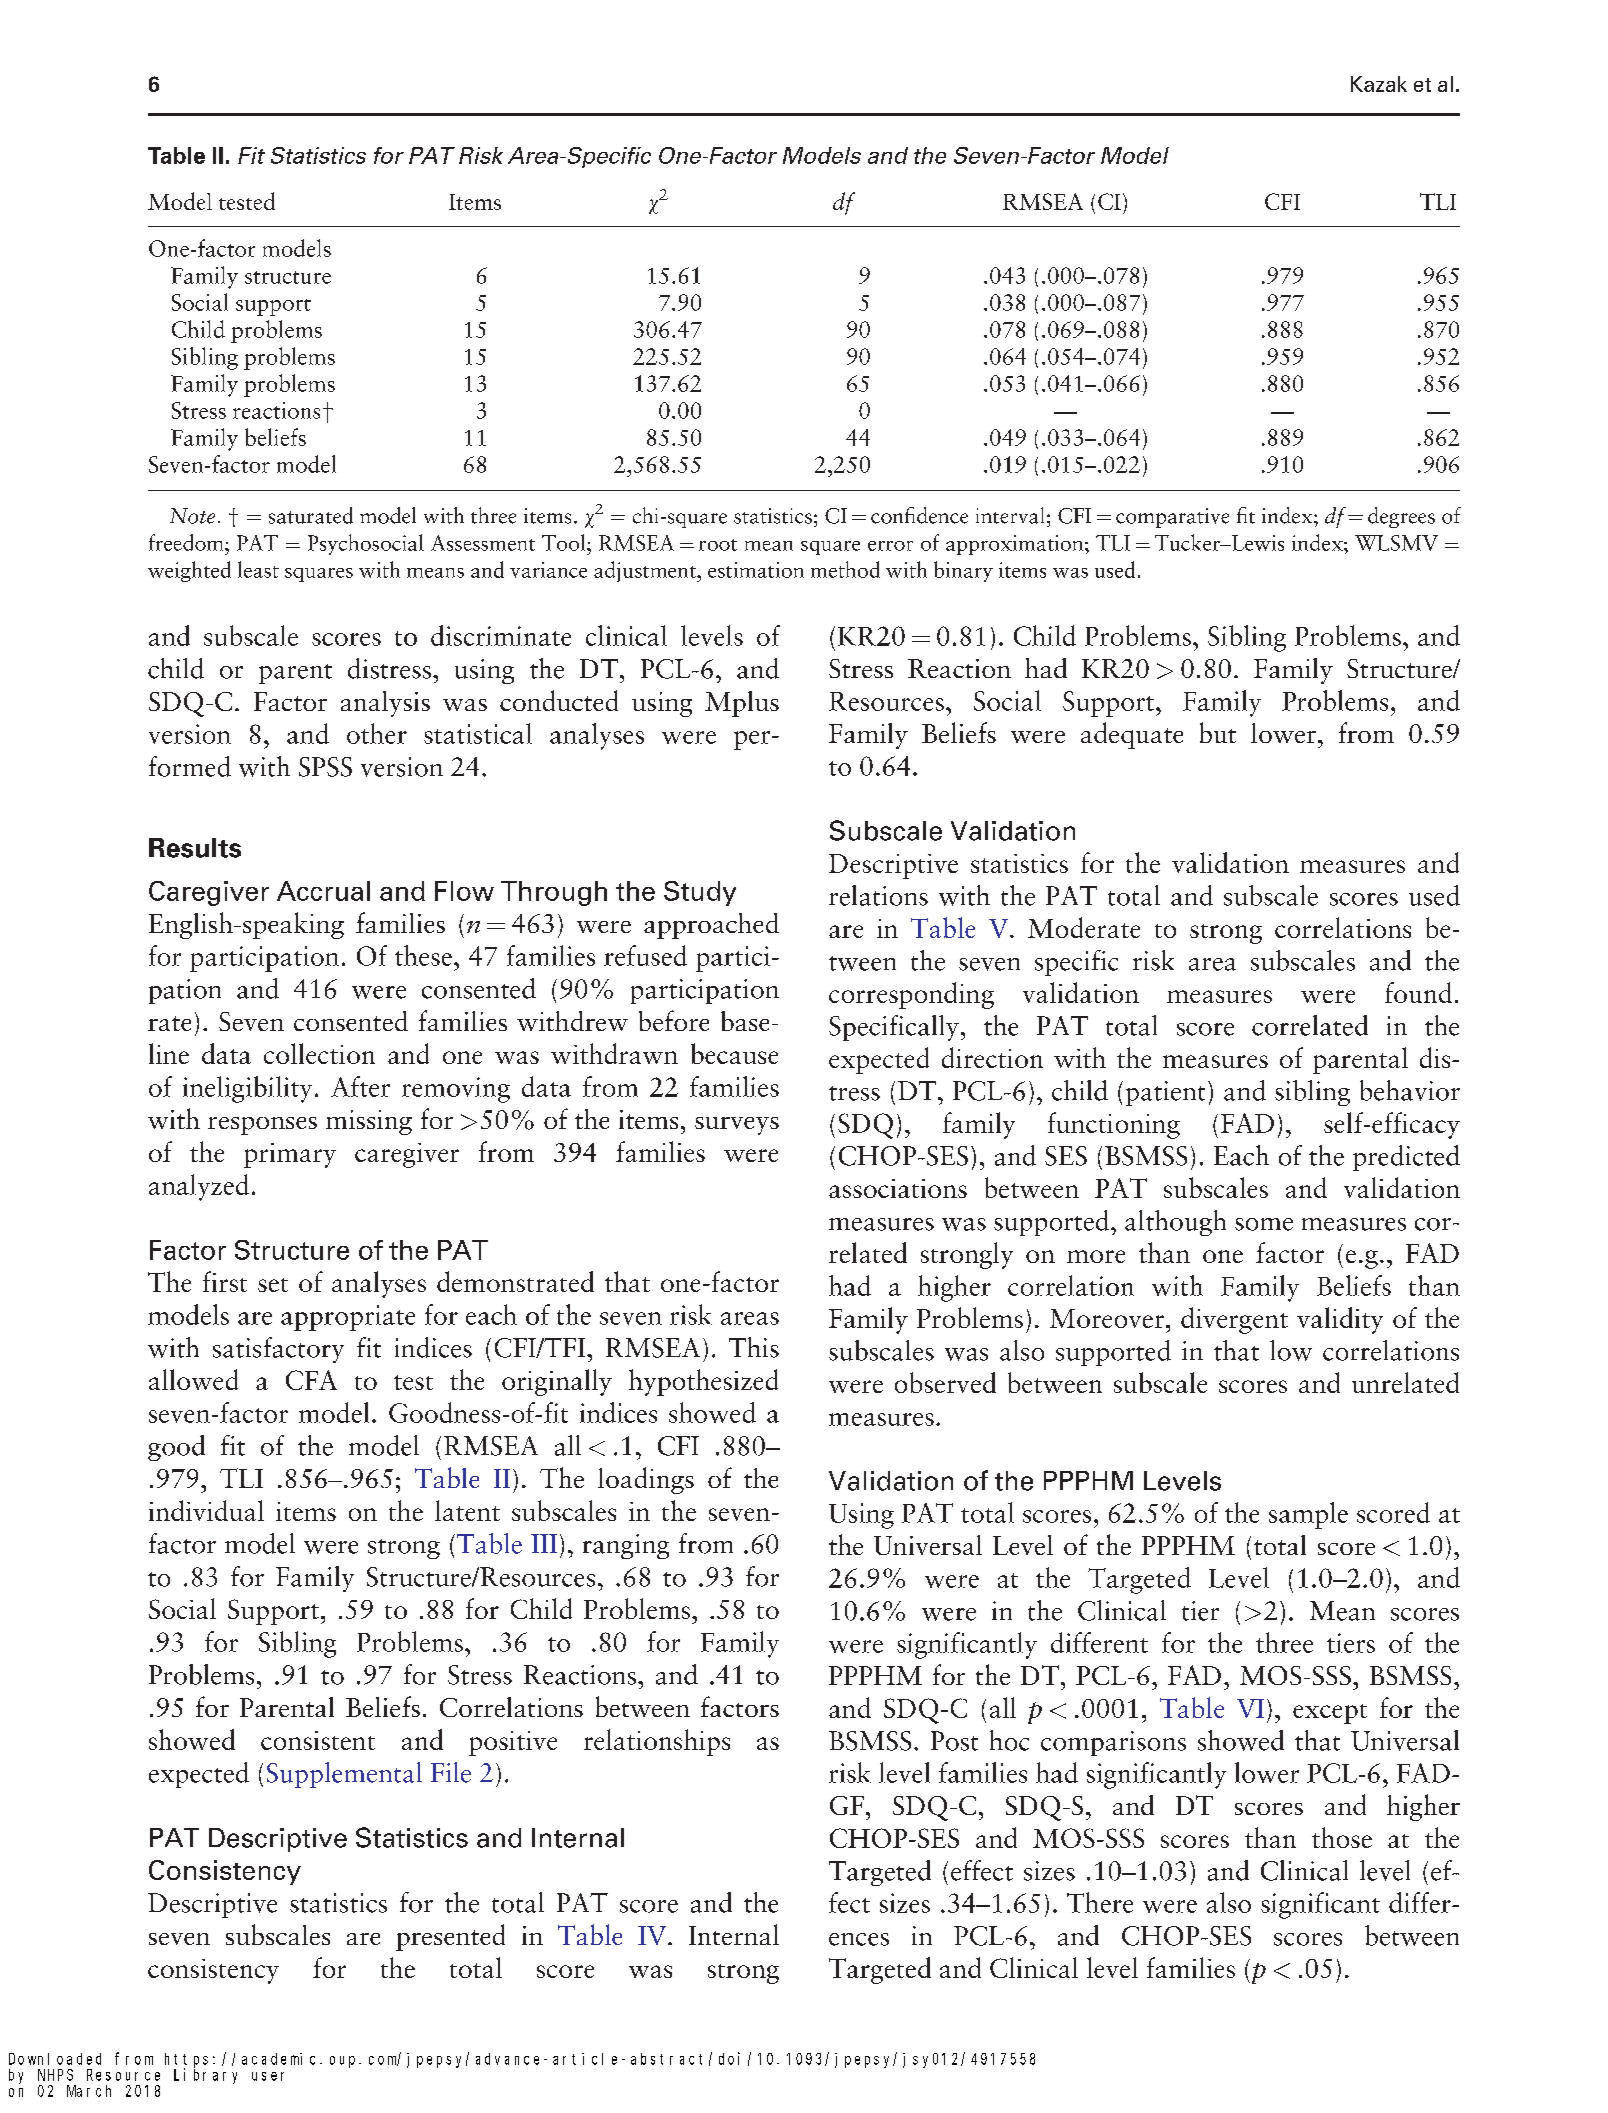 The image size is (1608, 2113). Describe the element at coordinates (1172, 518) in the image. I see `comparative` at that location.
